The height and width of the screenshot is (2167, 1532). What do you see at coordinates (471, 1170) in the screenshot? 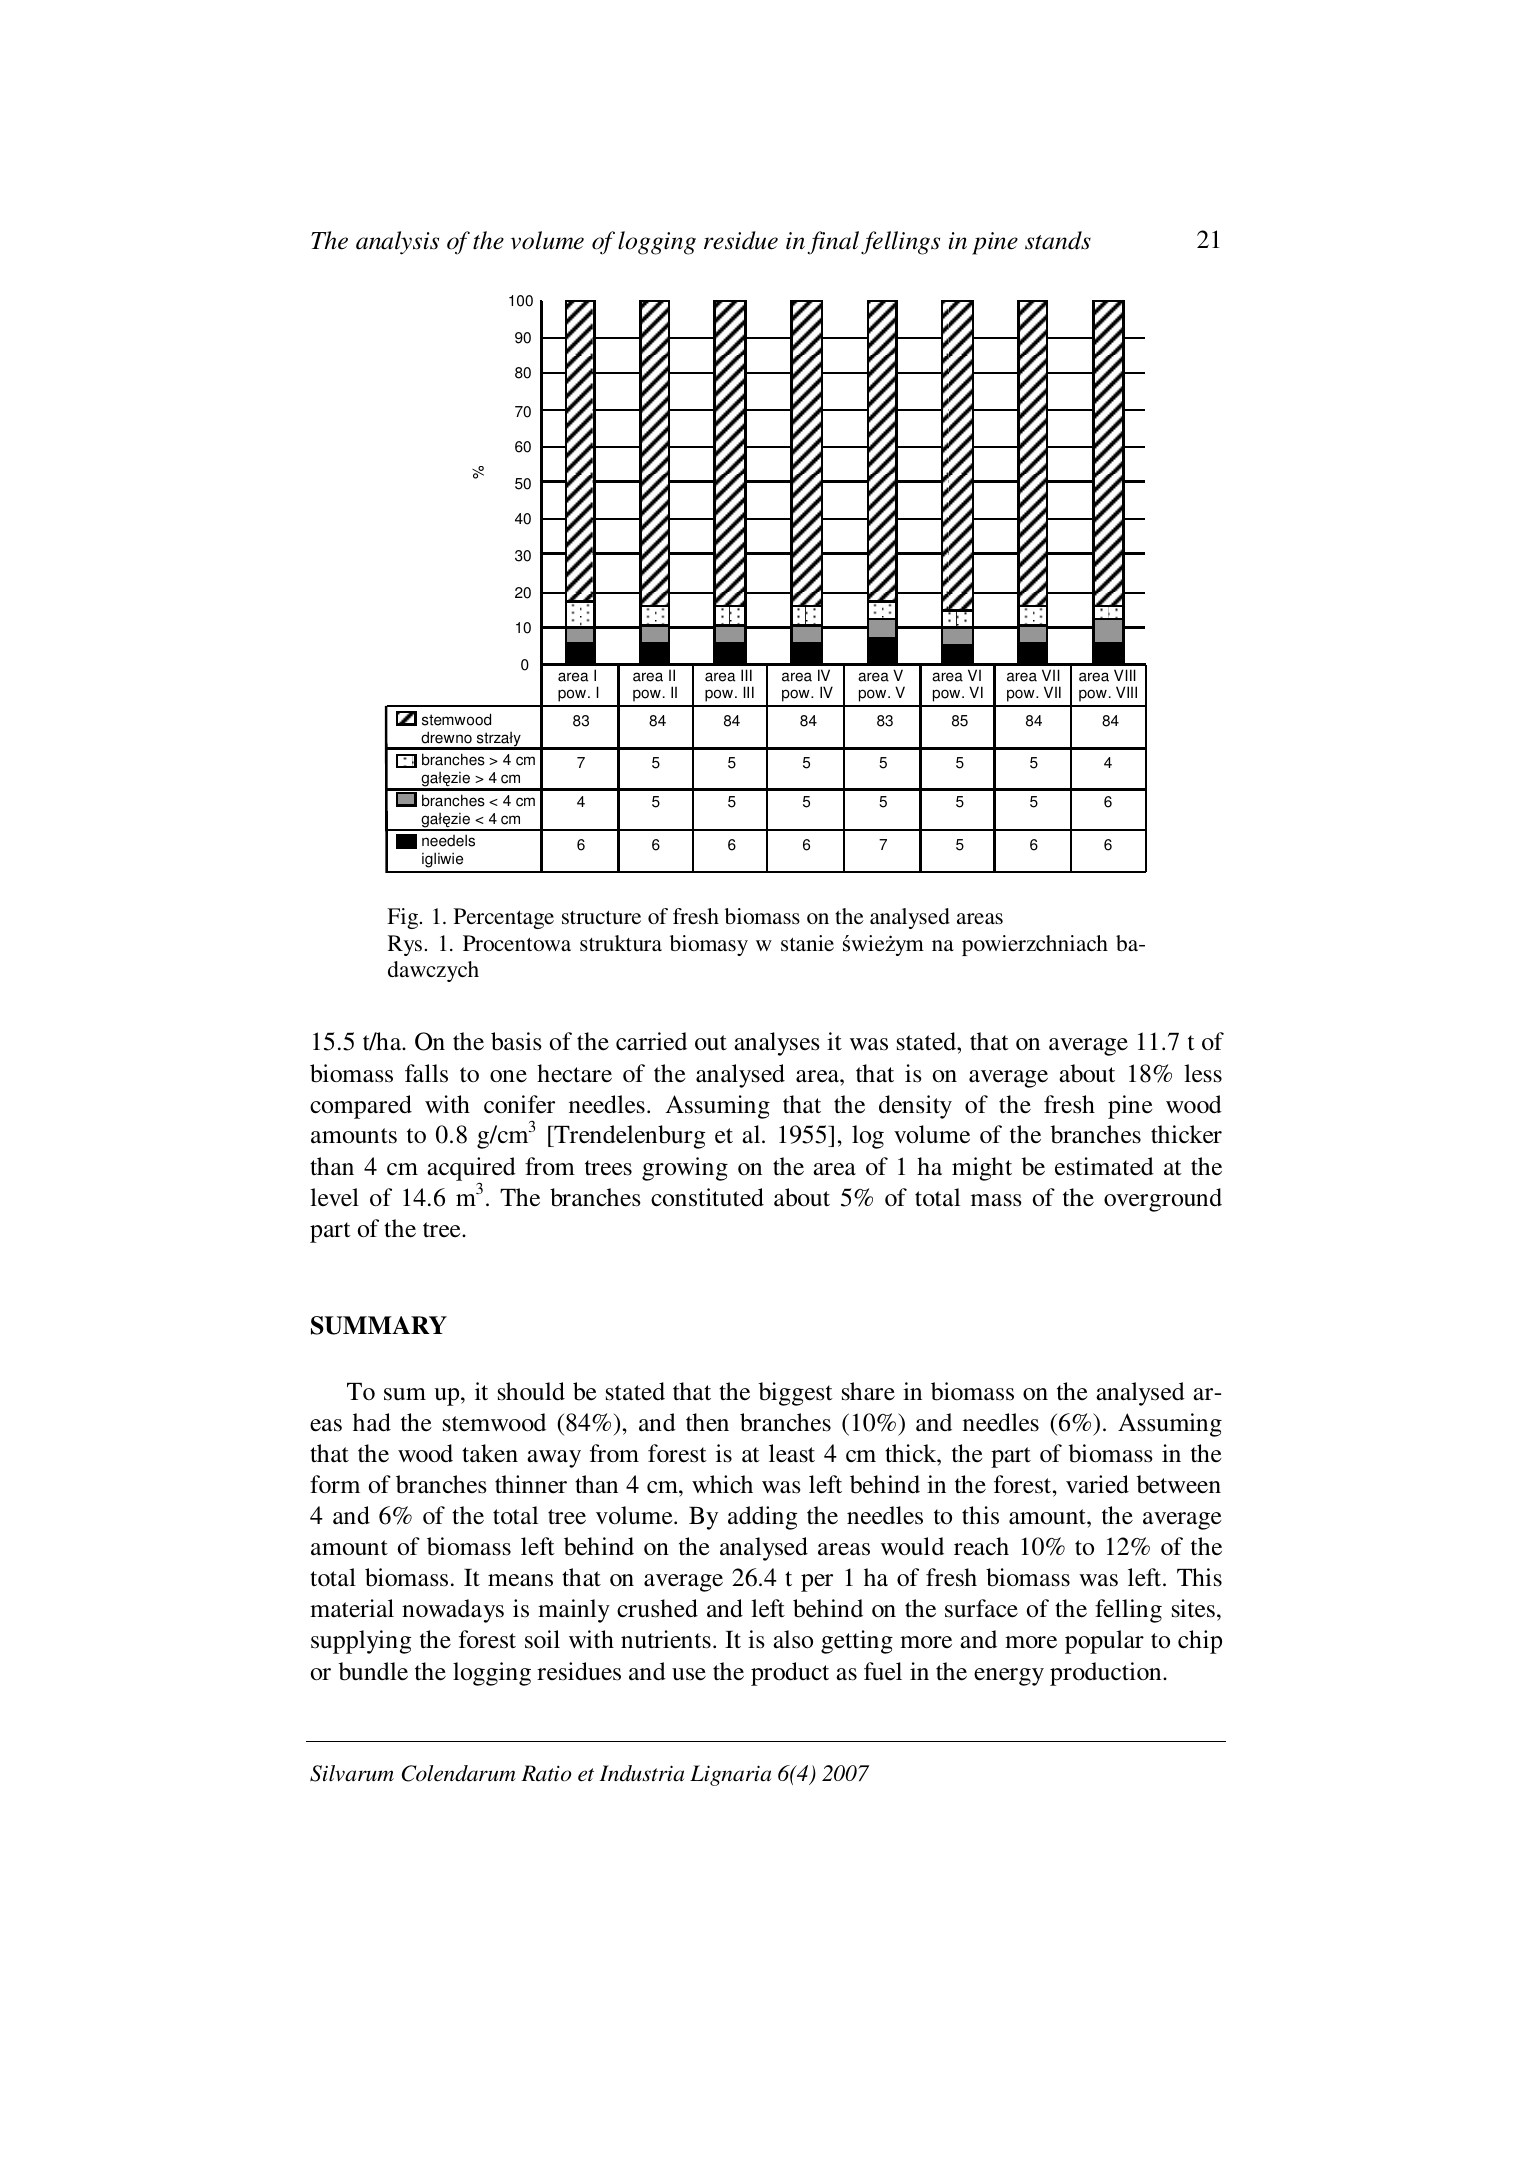
I see `acquired` at bounding box center [471, 1170].
